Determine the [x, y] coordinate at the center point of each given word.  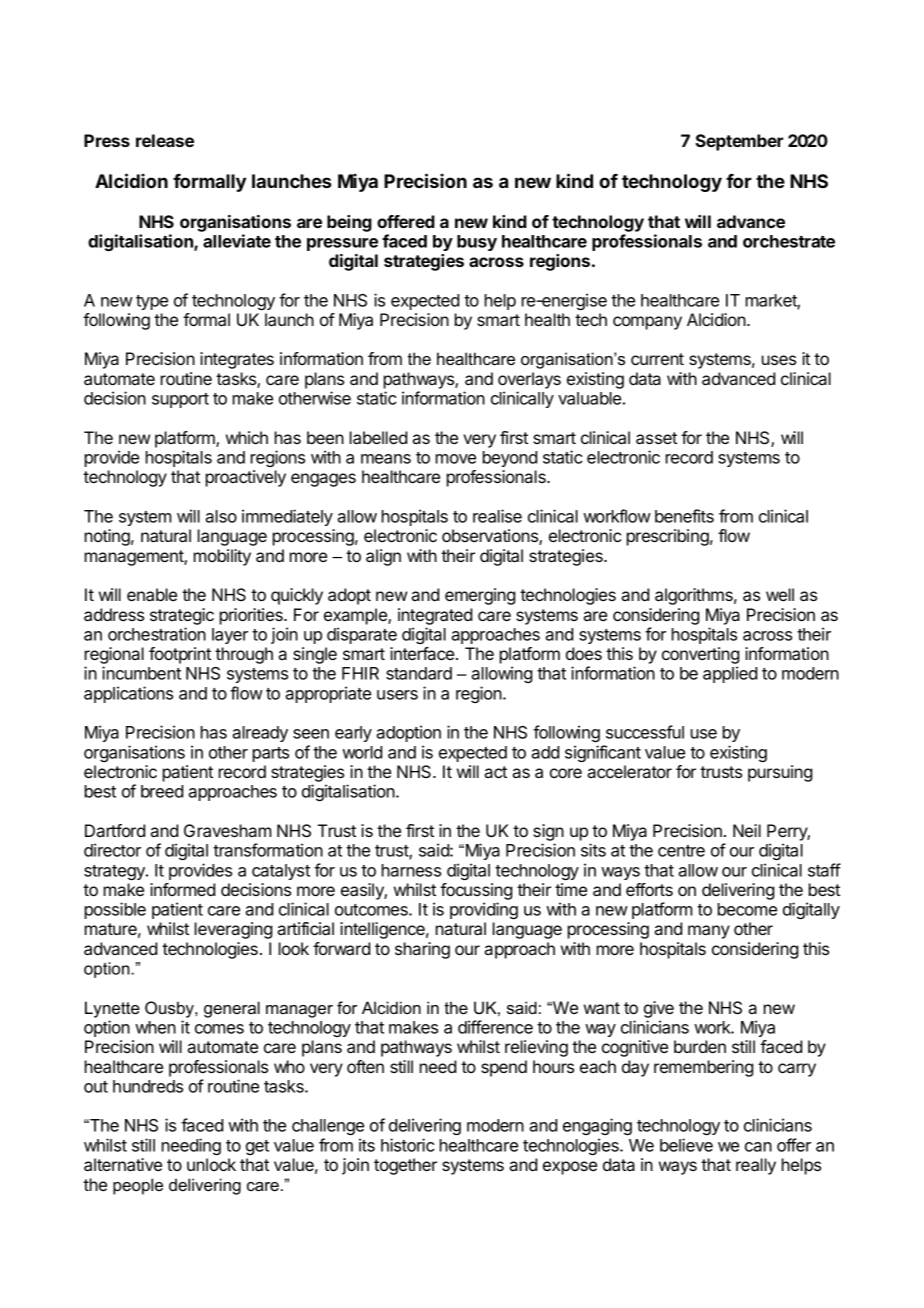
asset [656, 438]
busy [477, 243]
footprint [180, 655]
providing [484, 910]
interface [423, 653]
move [456, 459]
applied [730, 674]
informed [182, 889]
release [165, 140]
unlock [211, 1164]
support [180, 400]
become [747, 909]
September [739, 142]
